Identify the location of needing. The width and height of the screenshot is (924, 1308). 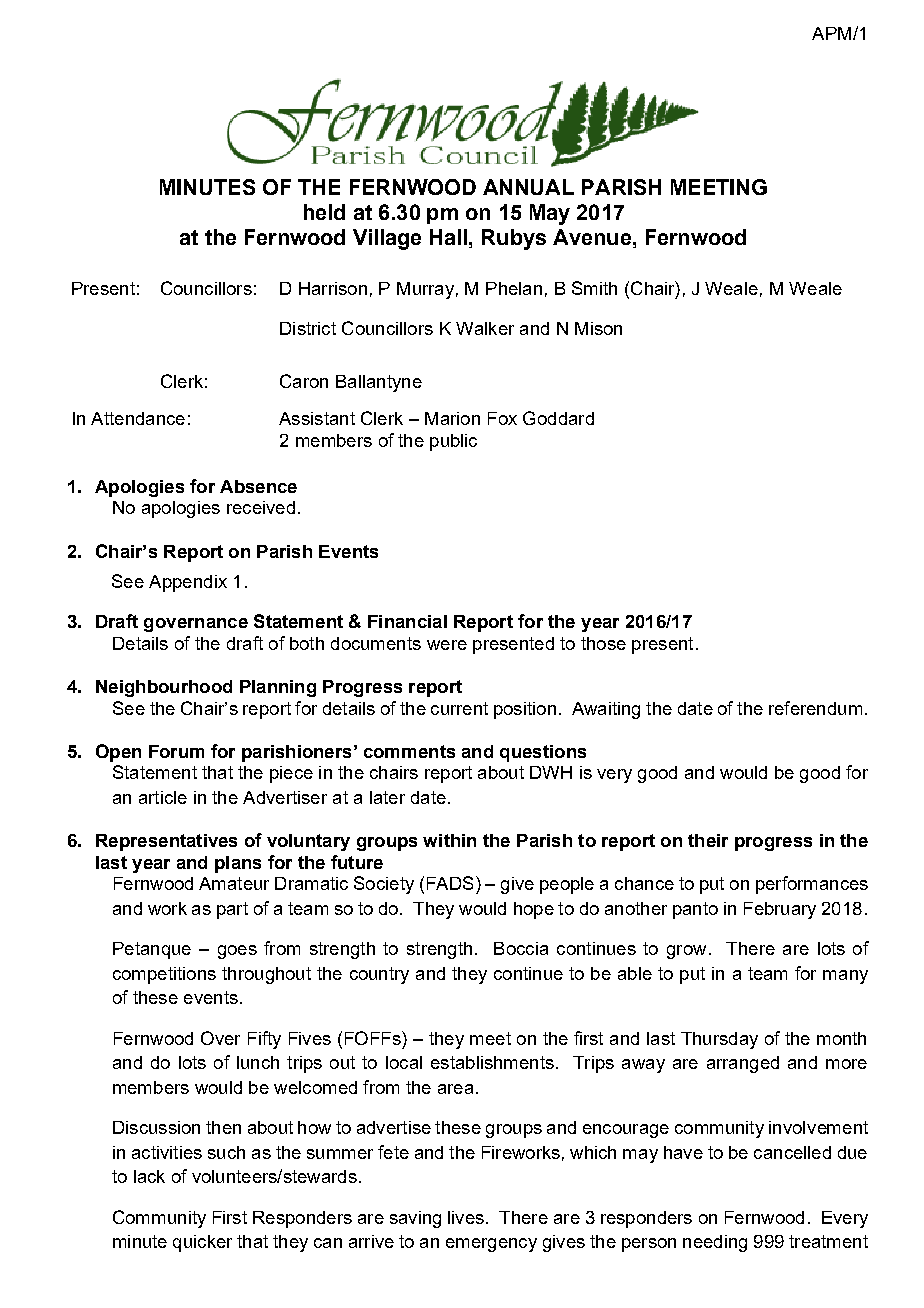
(715, 1243).
